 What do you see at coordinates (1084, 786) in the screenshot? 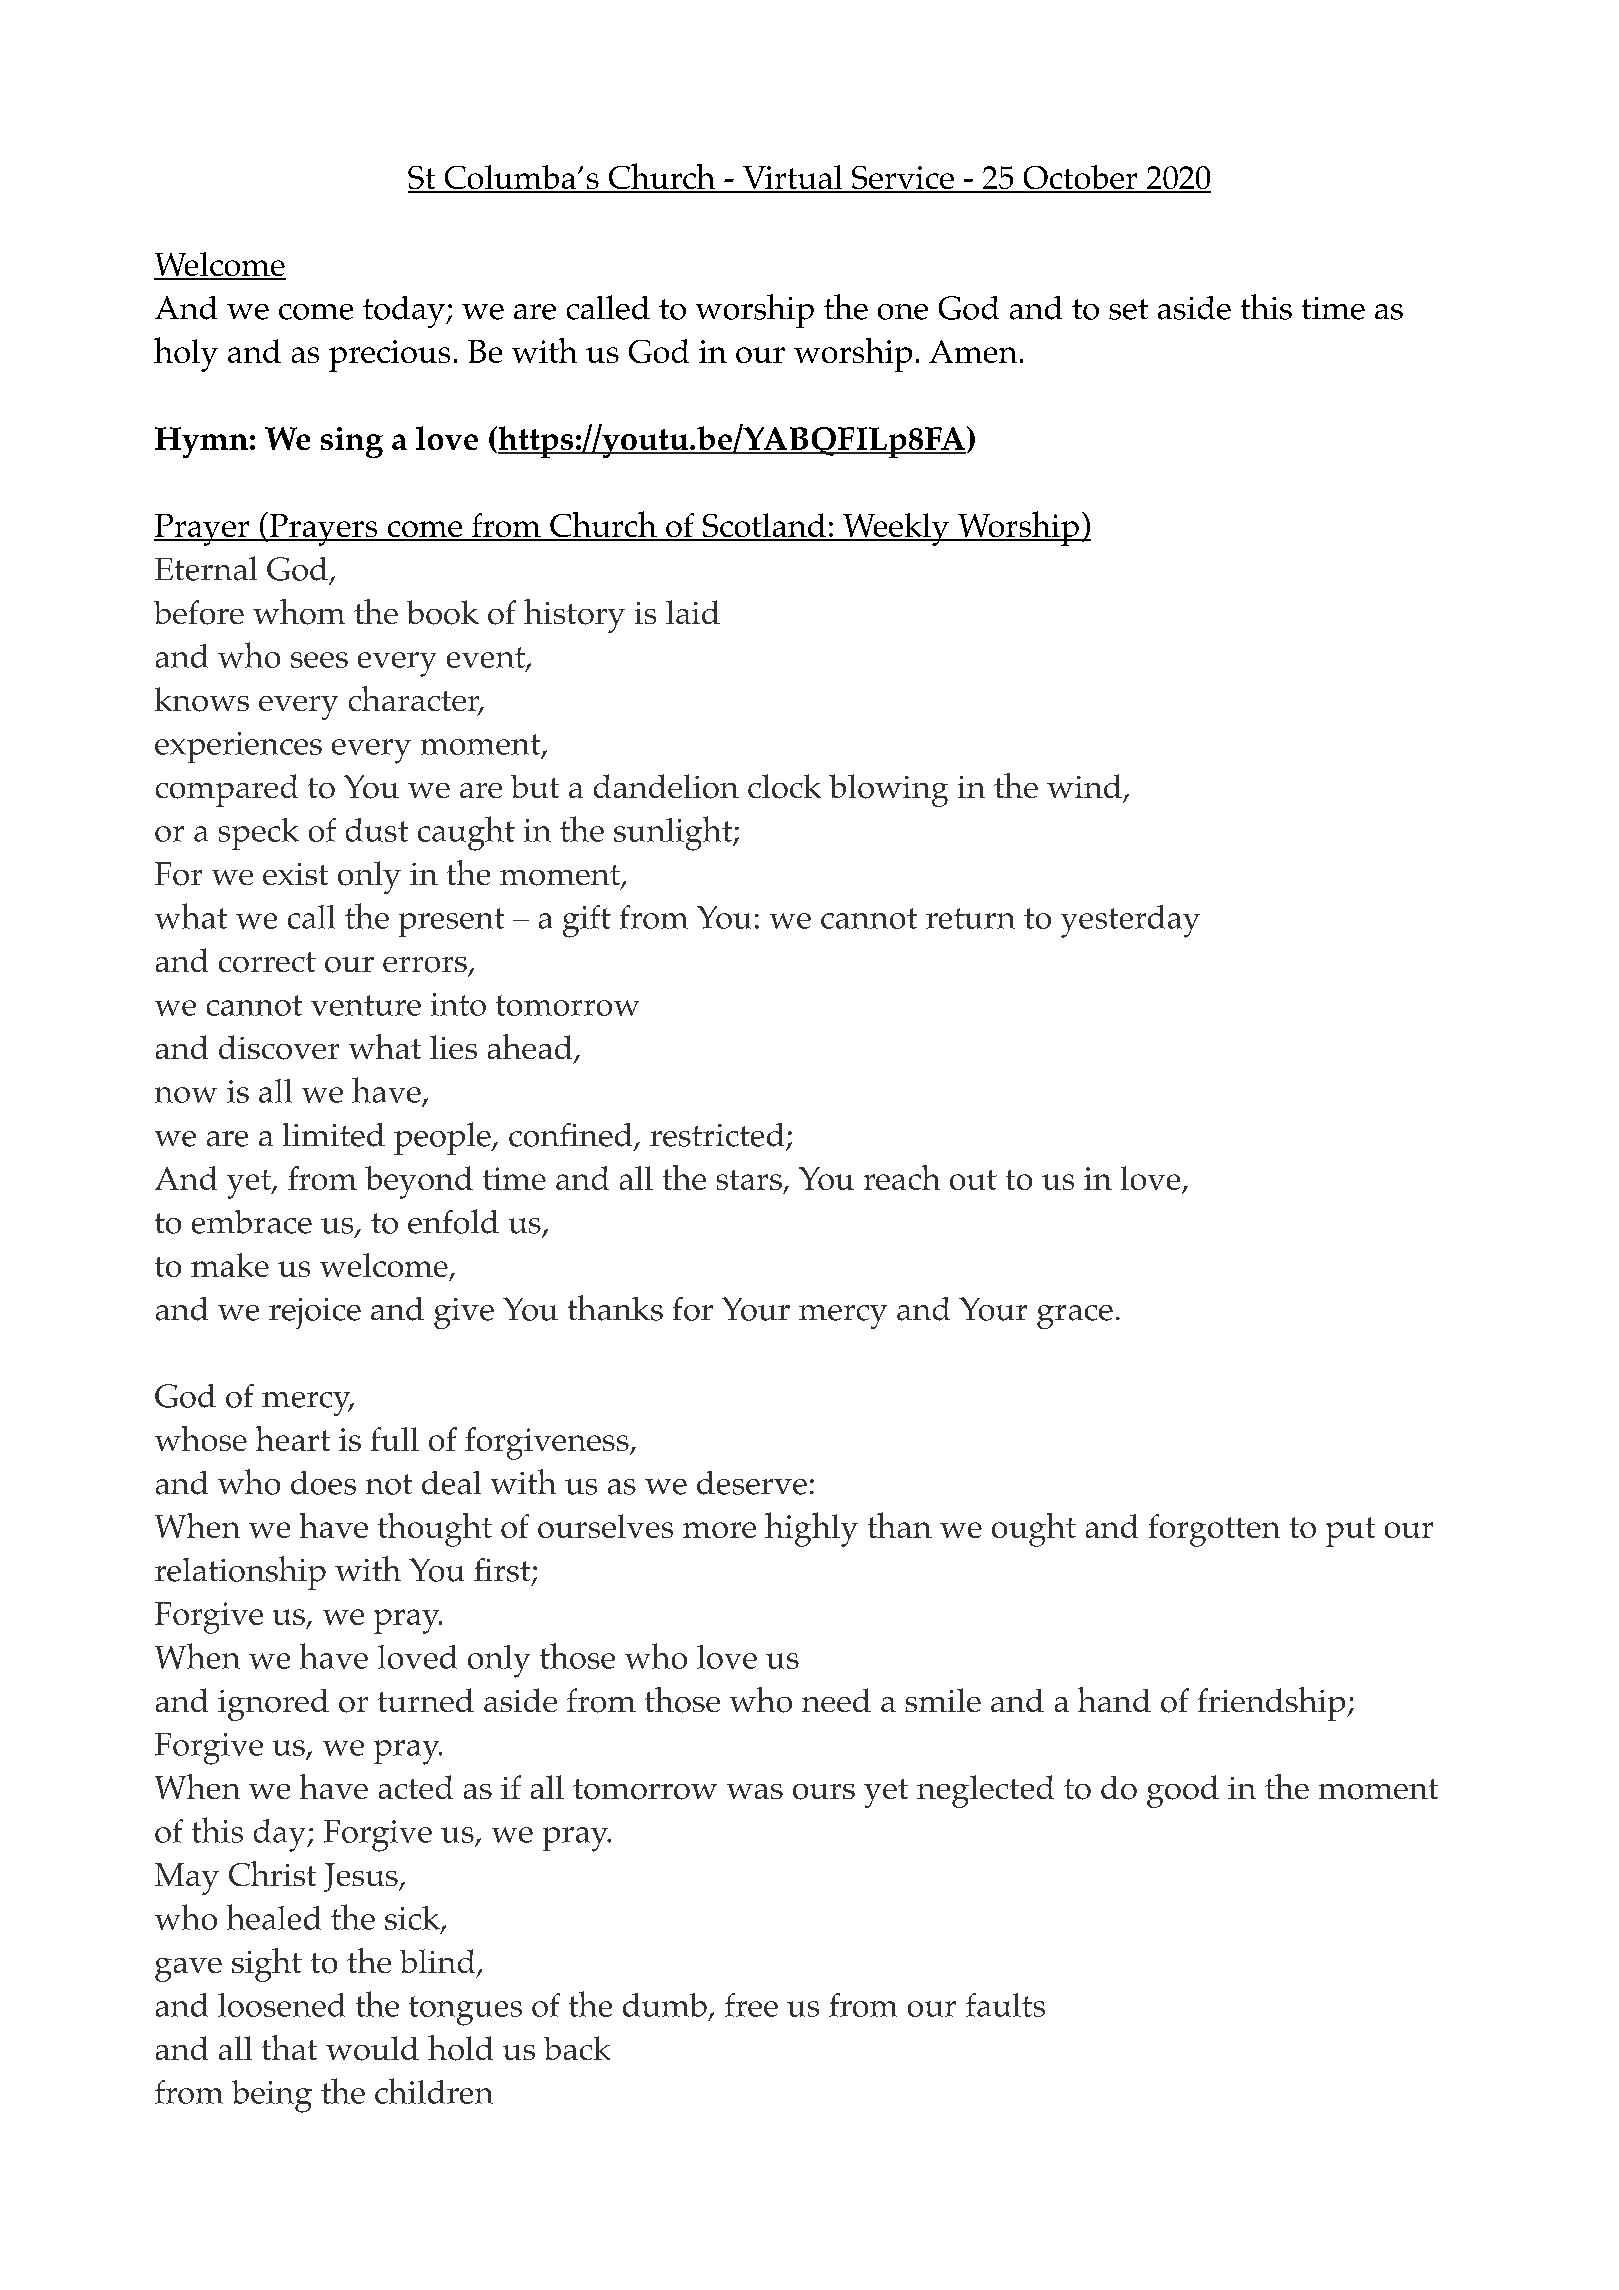
I see `wind` at bounding box center [1084, 786].
